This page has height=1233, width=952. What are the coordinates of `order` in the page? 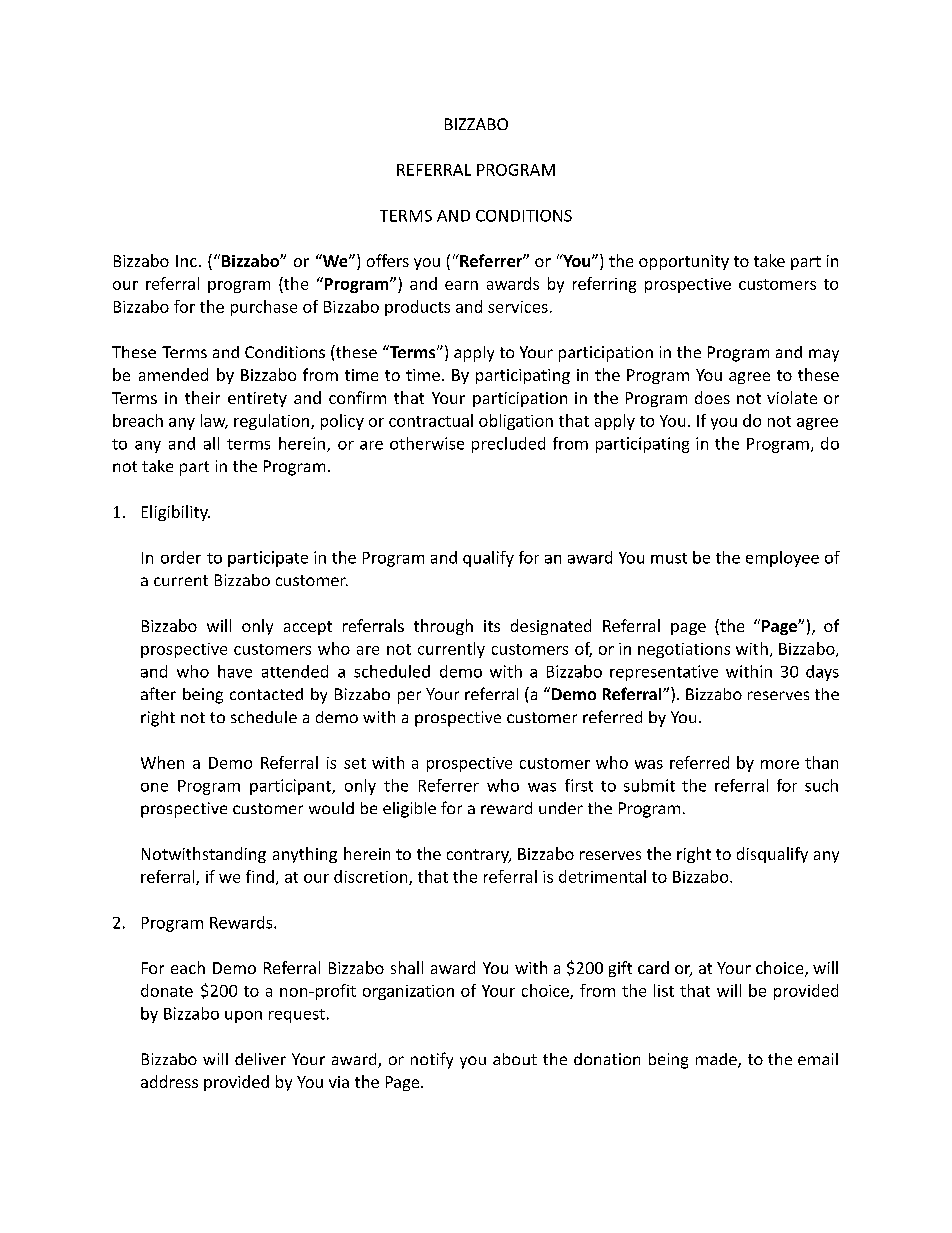 It's located at (181, 557).
